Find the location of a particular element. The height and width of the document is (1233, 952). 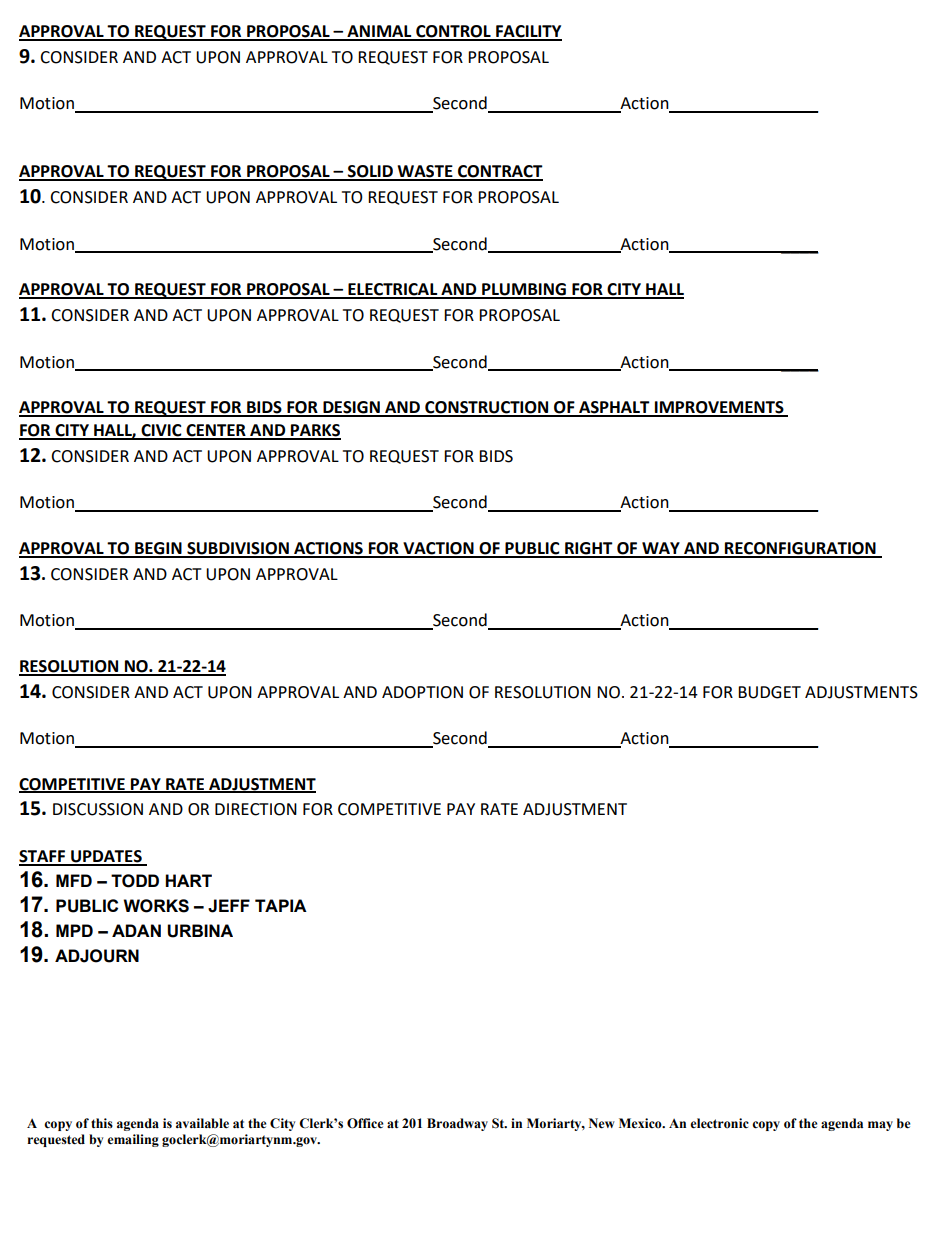

CIVIC is located at coordinates (161, 431).
